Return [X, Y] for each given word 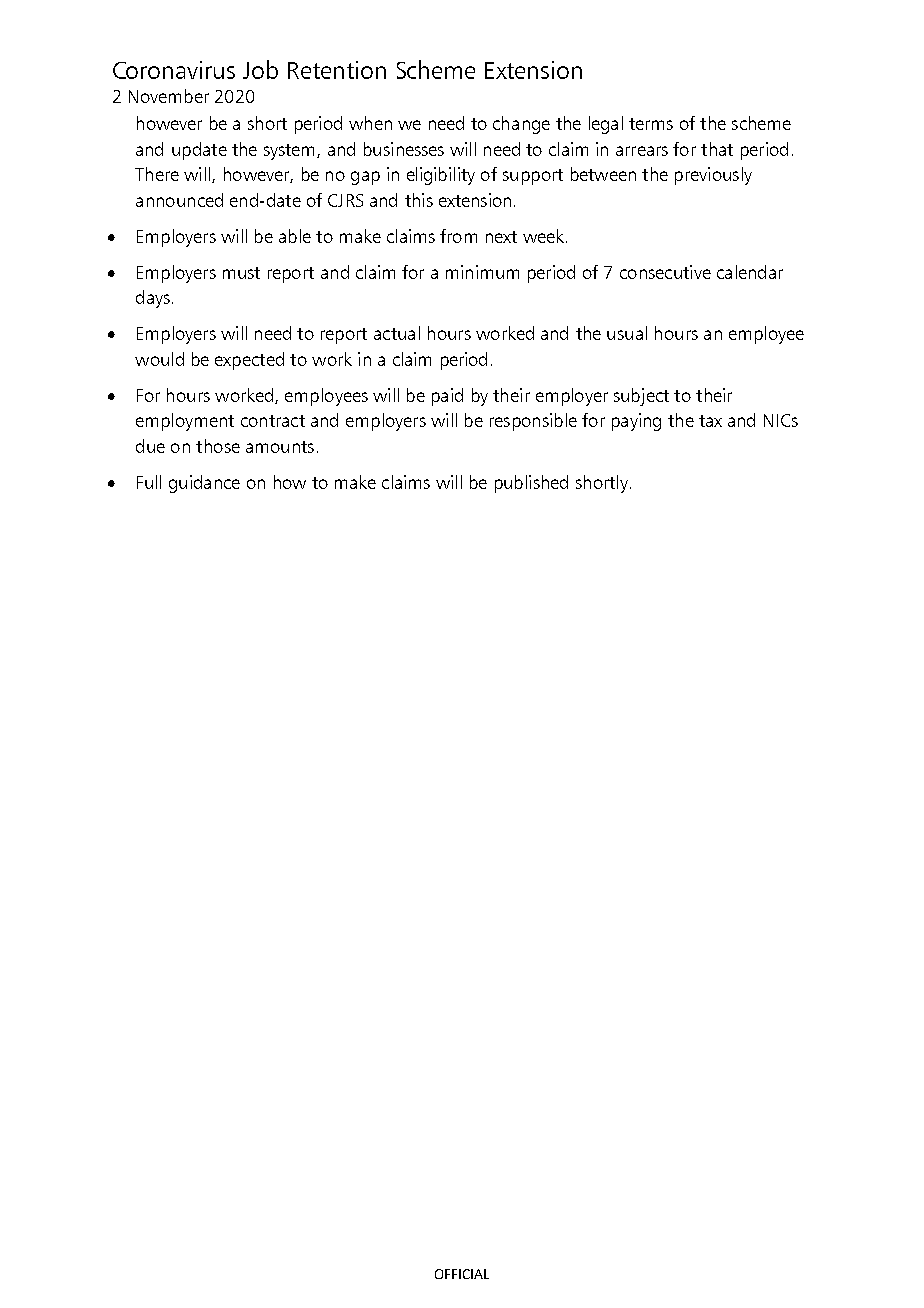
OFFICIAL [462, 1274]
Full [149, 482]
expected [249, 361]
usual [627, 333]
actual [397, 333]
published [531, 484]
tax [710, 421]
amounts [280, 447]
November [169, 96]
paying [636, 422]
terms [651, 124]
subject [641, 397]
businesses [404, 149]
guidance [204, 484]
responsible [533, 422]
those [218, 446]
